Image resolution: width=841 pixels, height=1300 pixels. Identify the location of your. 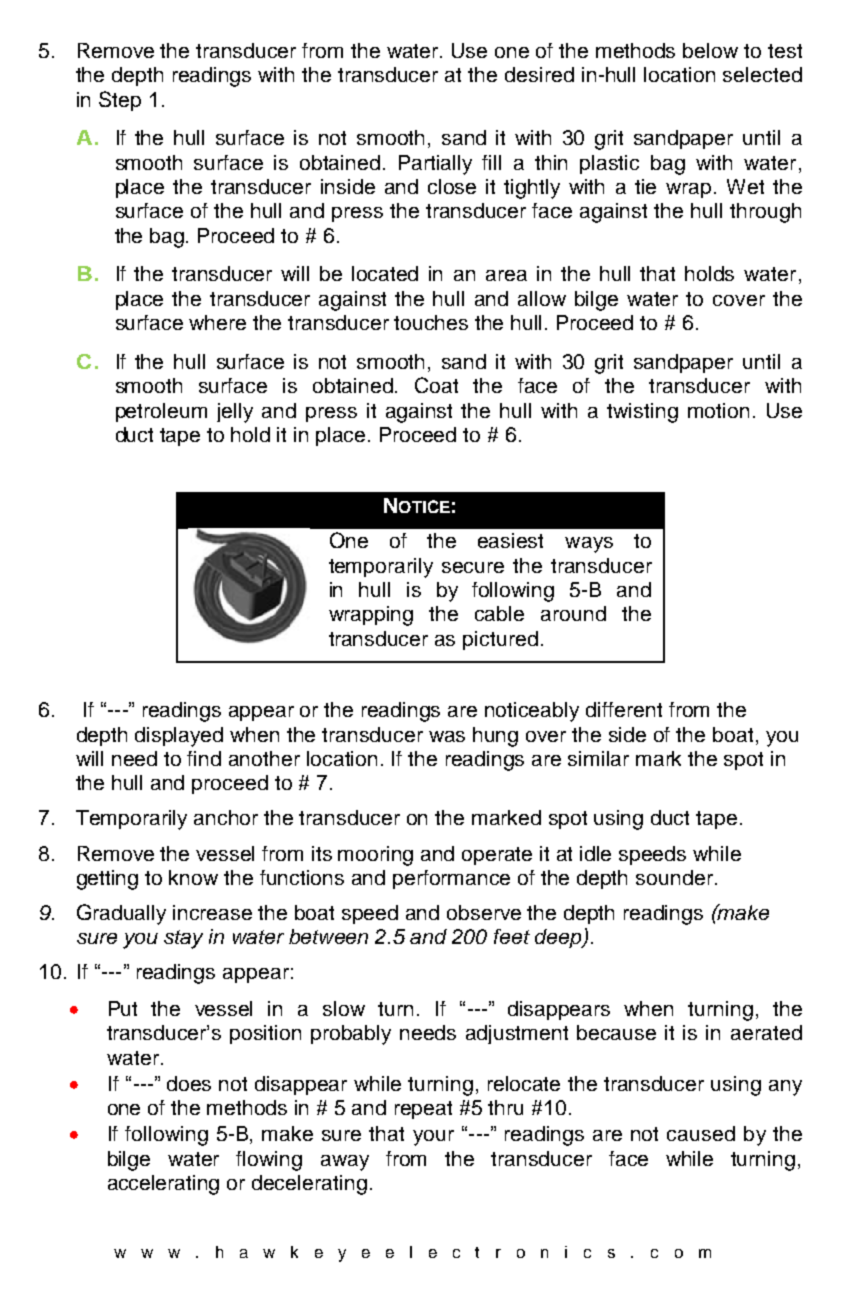
(433, 1138).
